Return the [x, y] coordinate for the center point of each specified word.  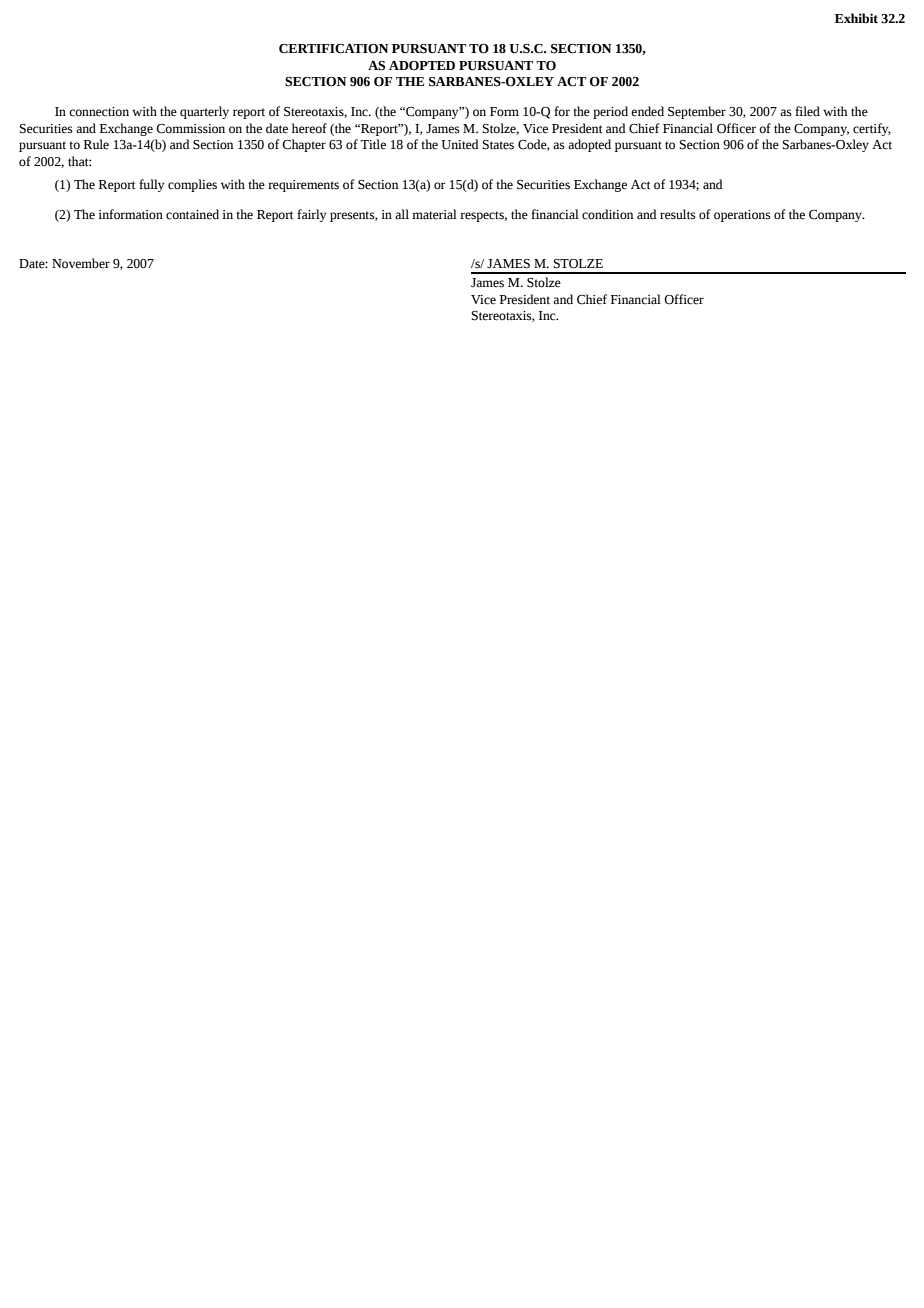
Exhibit [856, 18]
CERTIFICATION [334, 49]
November [81, 263]
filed [807, 111]
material [434, 214]
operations [742, 216]
